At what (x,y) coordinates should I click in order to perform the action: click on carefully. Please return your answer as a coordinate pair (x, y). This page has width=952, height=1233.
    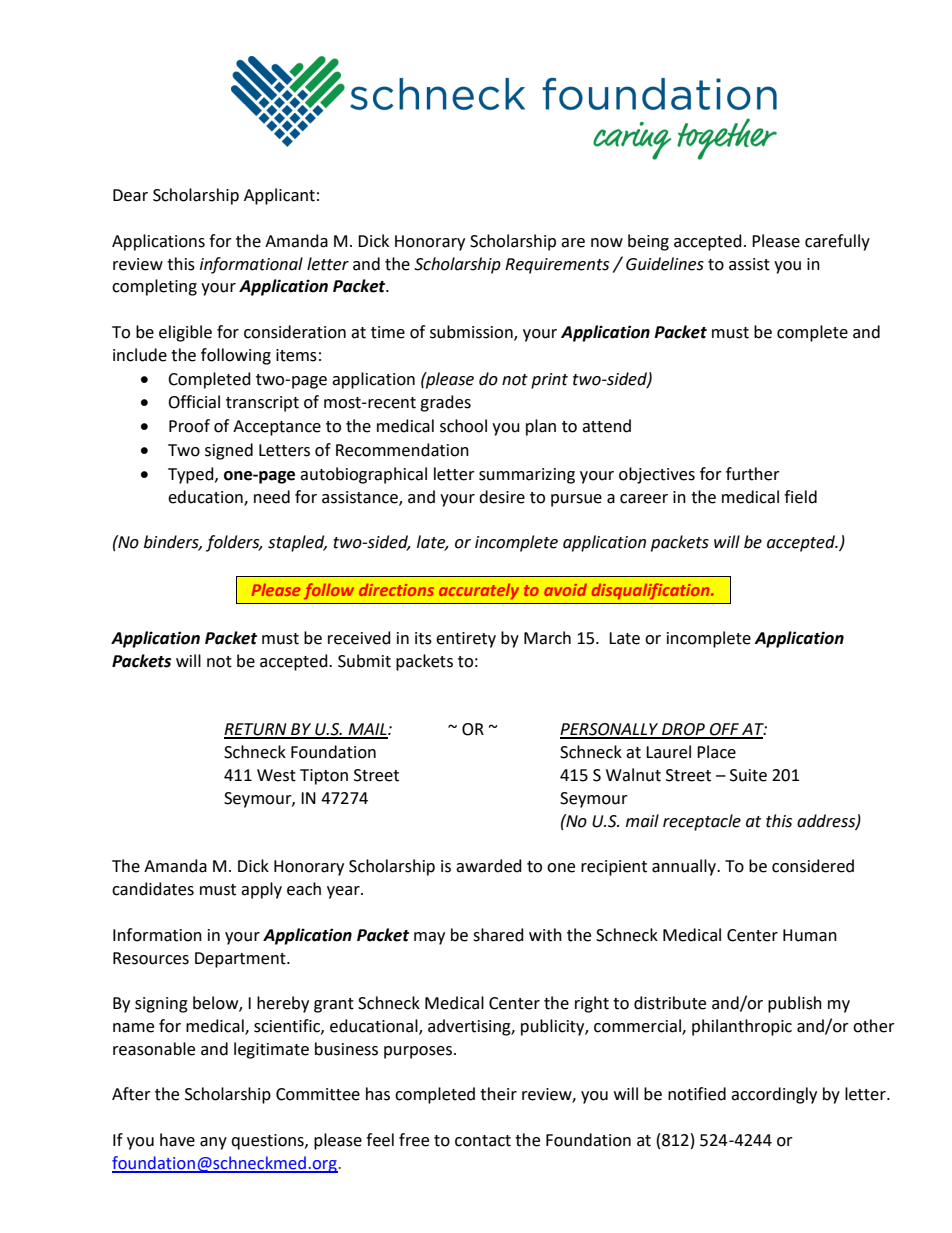
    Looking at the image, I should click on (837, 242).
